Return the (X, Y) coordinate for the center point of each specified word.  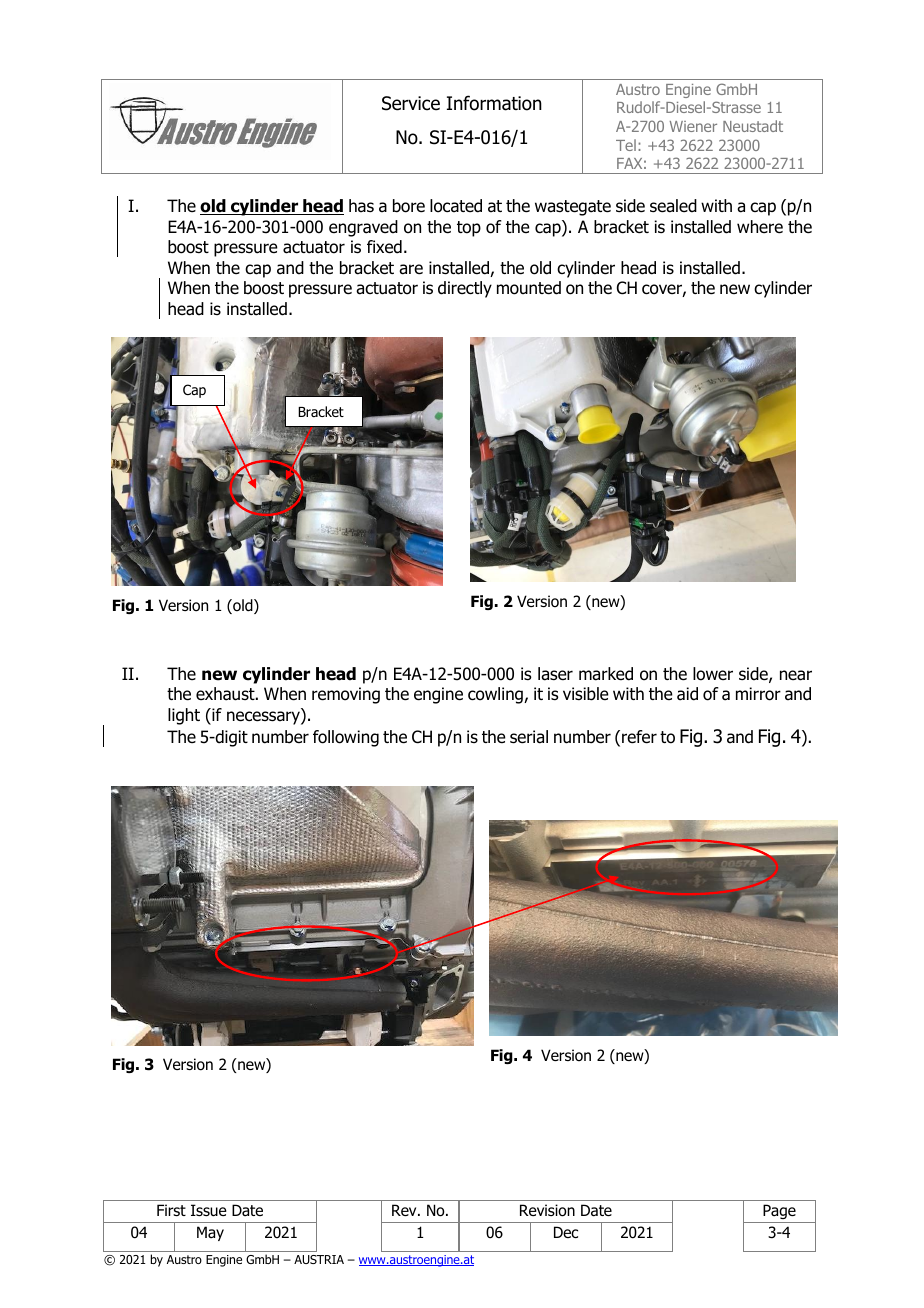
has (361, 206)
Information (494, 103)
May (210, 1233)
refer (639, 737)
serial (529, 737)
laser (555, 674)
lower (713, 674)
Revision (547, 1210)
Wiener (693, 126)
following (346, 738)
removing (346, 695)
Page (779, 1211)
